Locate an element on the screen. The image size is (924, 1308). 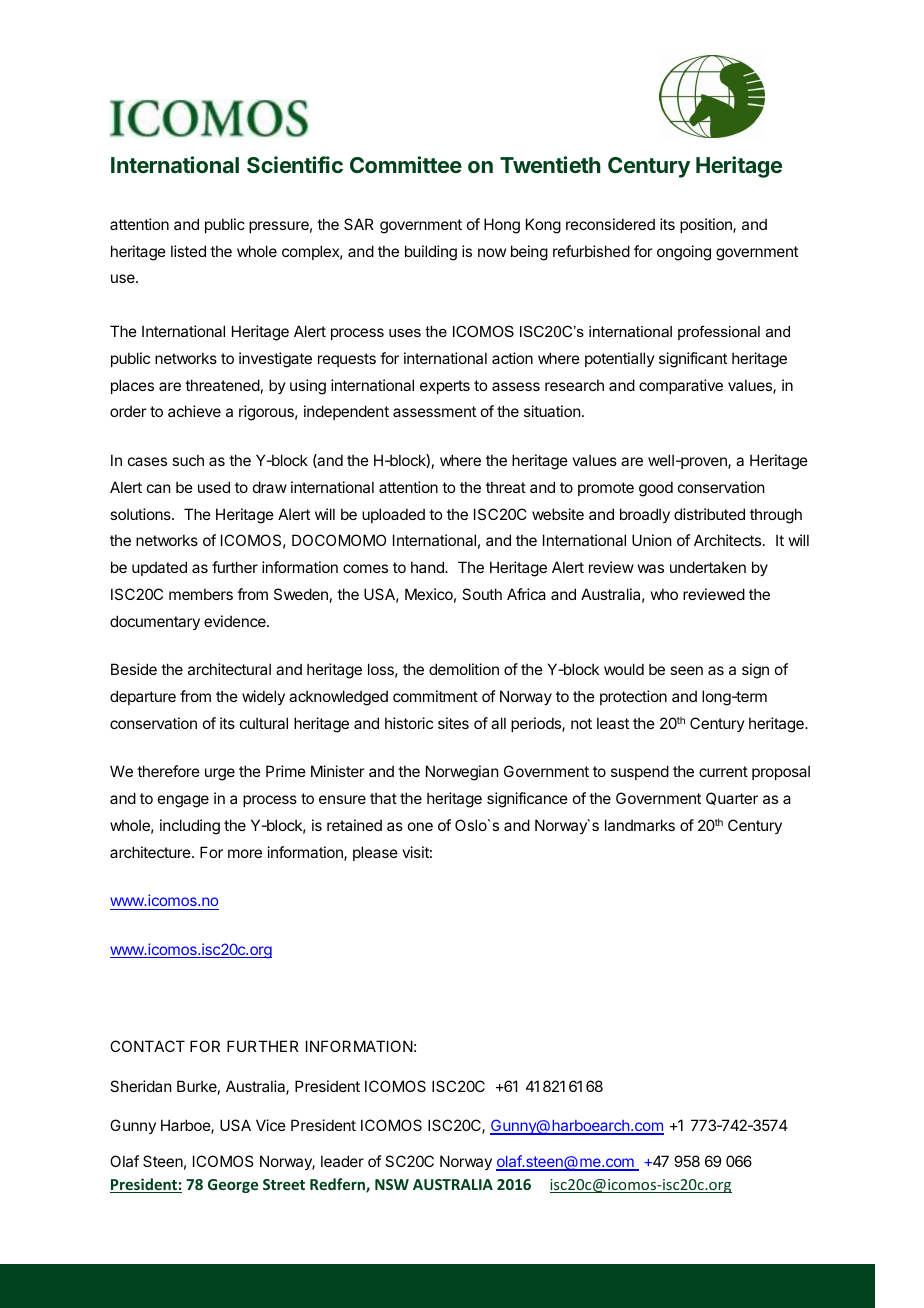
landmarks is located at coordinates (640, 825).
